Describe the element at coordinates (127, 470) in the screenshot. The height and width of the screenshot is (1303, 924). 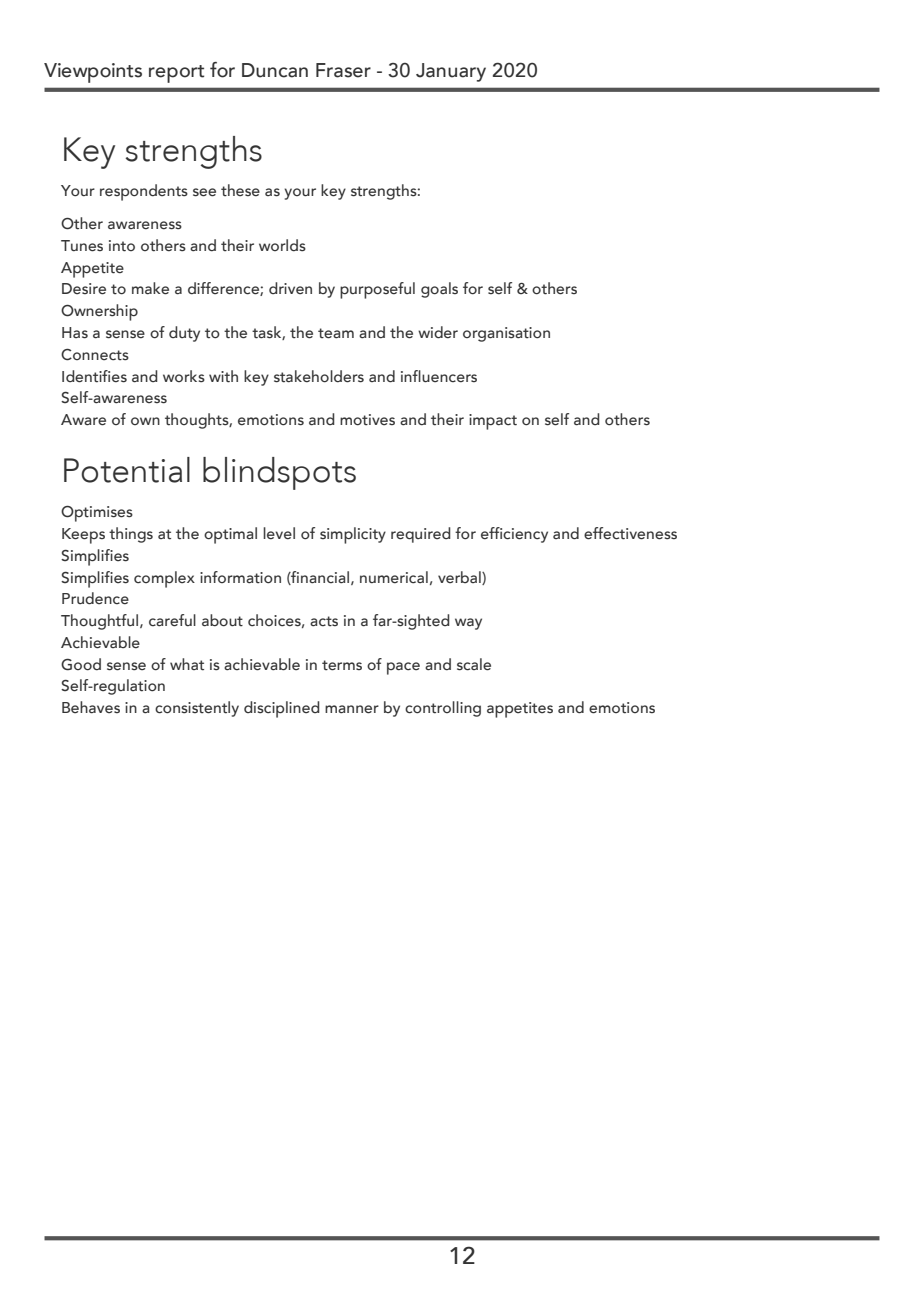
I see `Potential` at that location.
